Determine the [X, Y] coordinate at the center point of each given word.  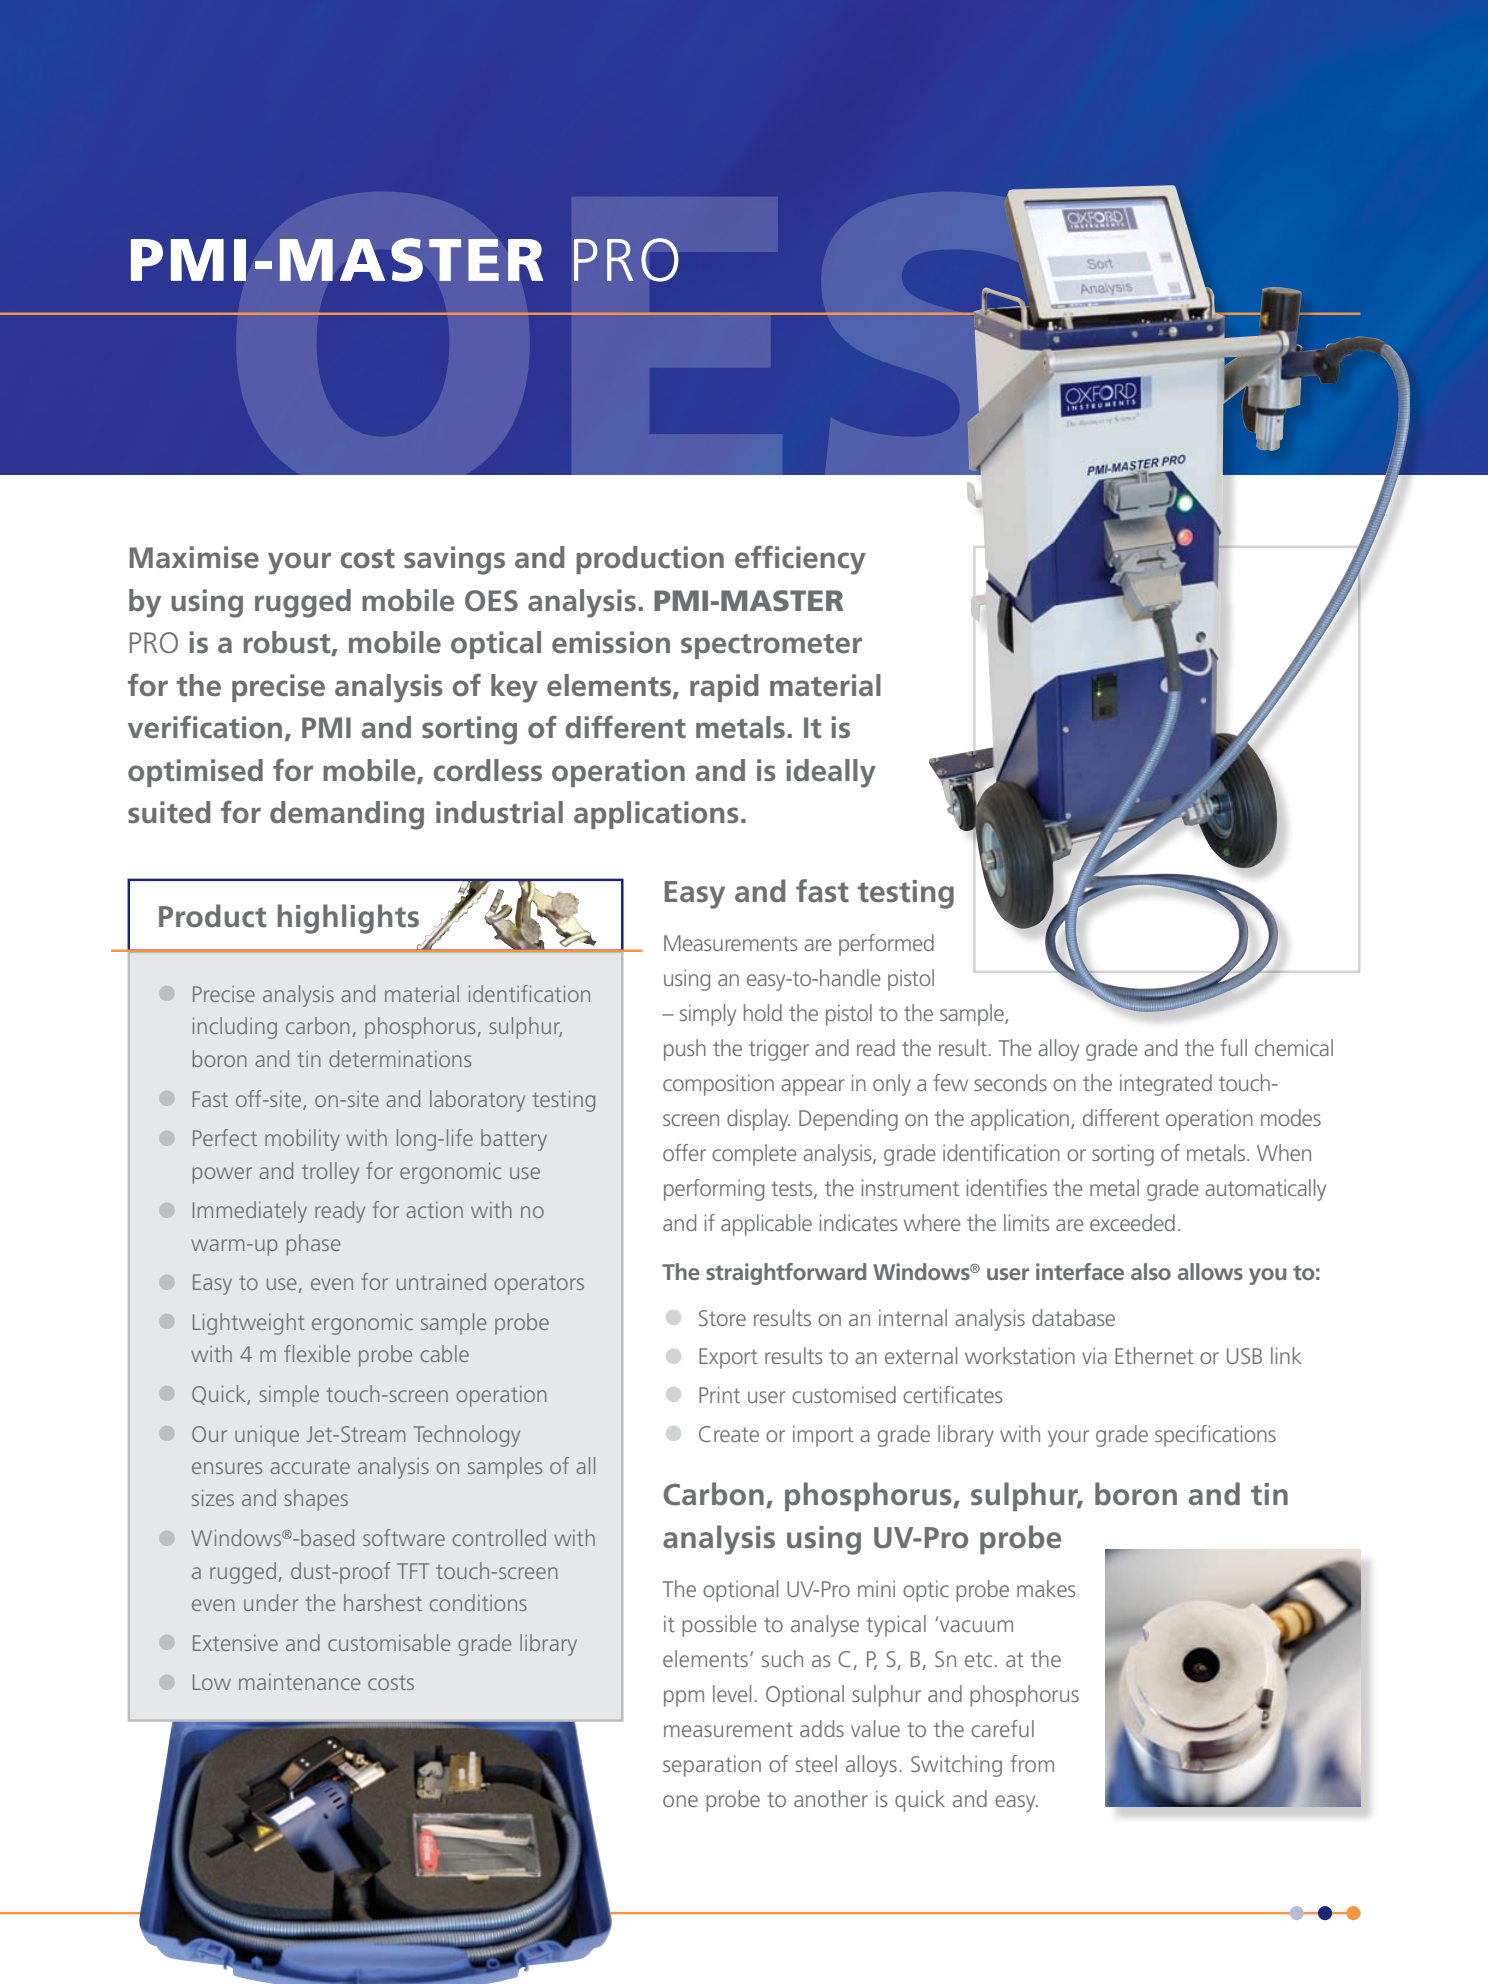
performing [714, 1190]
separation [712, 1766]
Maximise [194, 557]
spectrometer [771, 646]
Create [729, 1434]
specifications [1215, 1436]
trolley [330, 1173]
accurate [310, 1466]
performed [886, 945]
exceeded [1132, 1222]
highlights [348, 919]
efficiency [800, 560]
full [1233, 1047]
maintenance [299, 1682]
